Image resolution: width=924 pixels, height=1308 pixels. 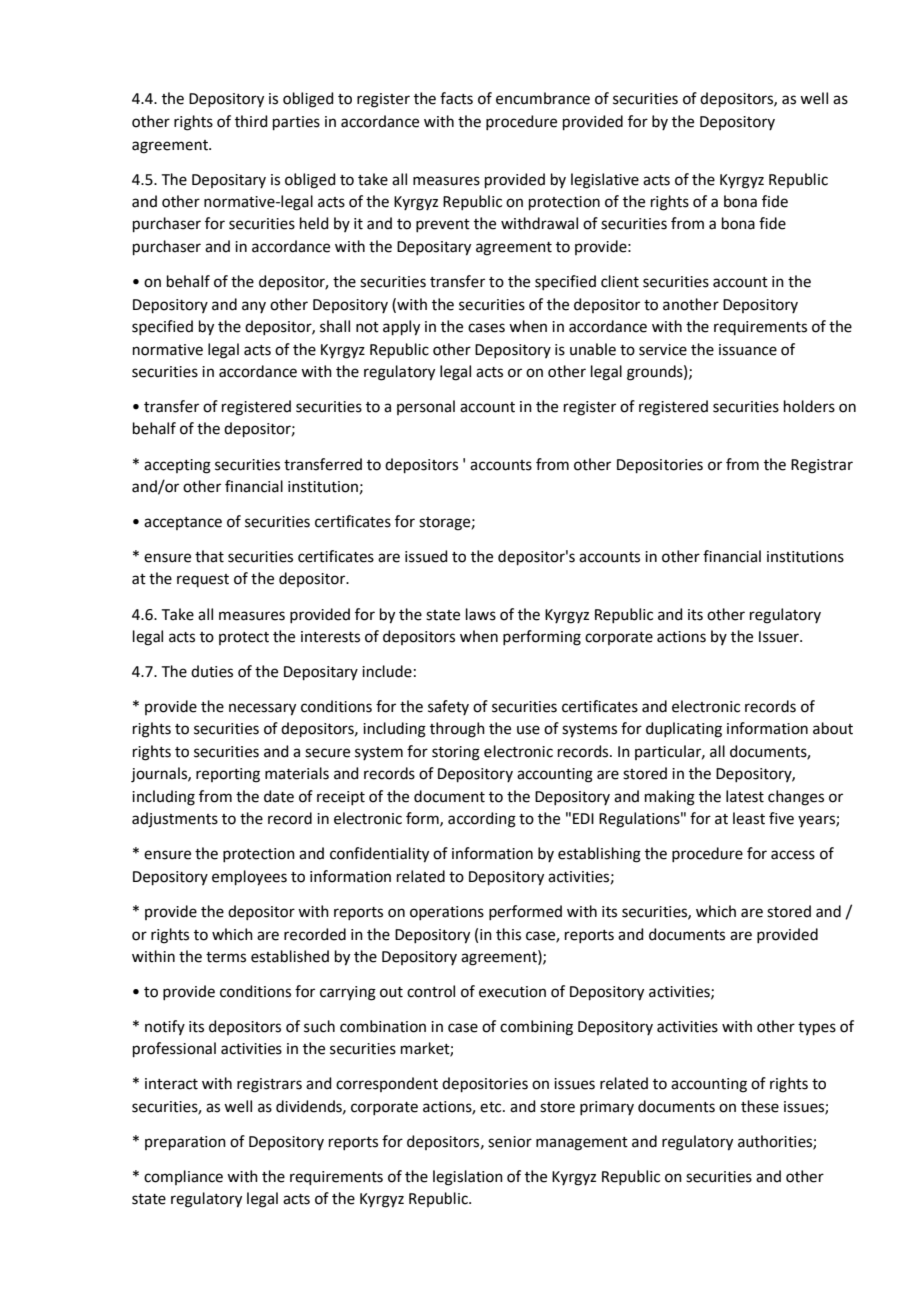 What do you see at coordinates (793, 855) in the page?
I see `access` at bounding box center [793, 855].
